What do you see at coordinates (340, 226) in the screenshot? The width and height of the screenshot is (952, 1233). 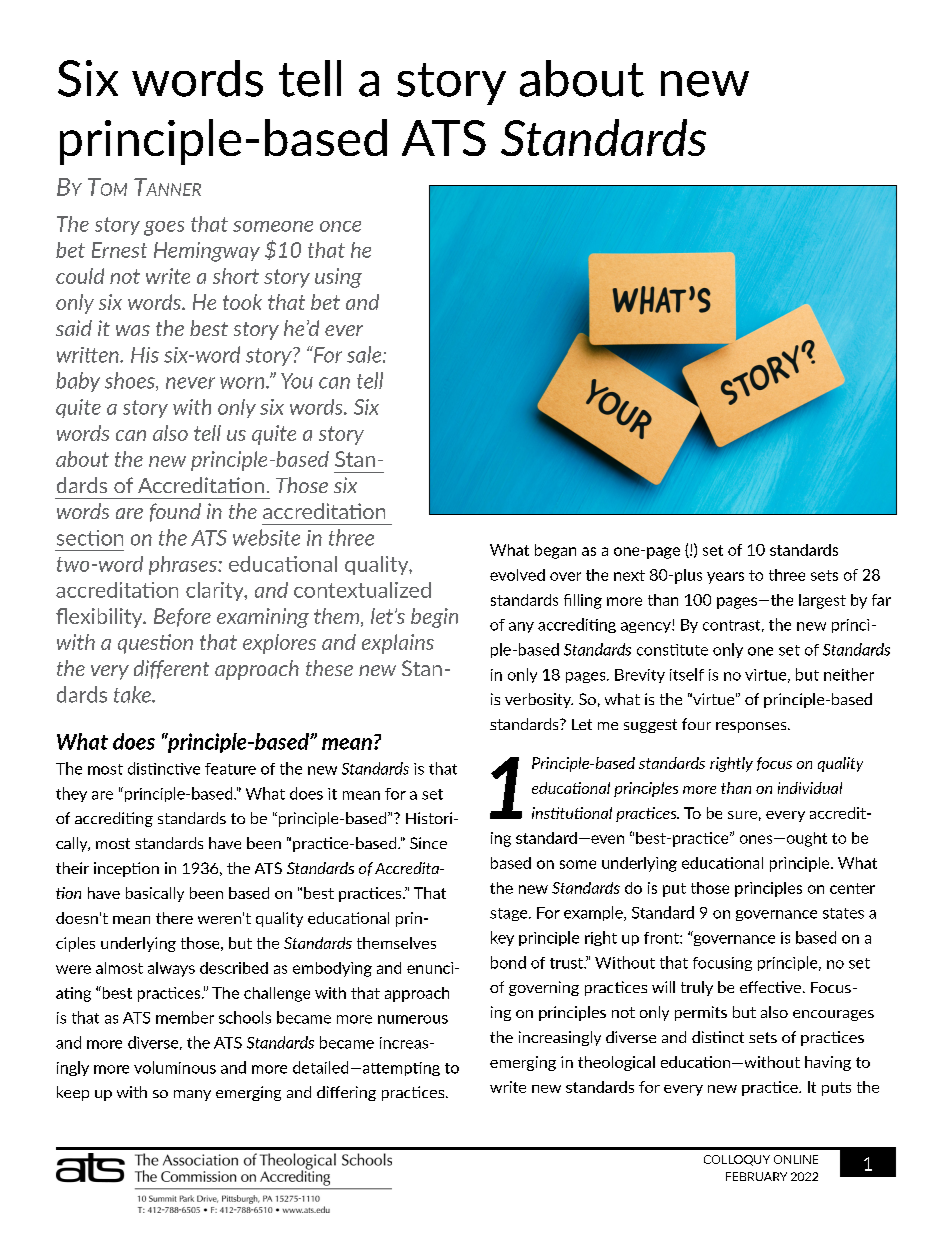 I see `once` at bounding box center [340, 226].
